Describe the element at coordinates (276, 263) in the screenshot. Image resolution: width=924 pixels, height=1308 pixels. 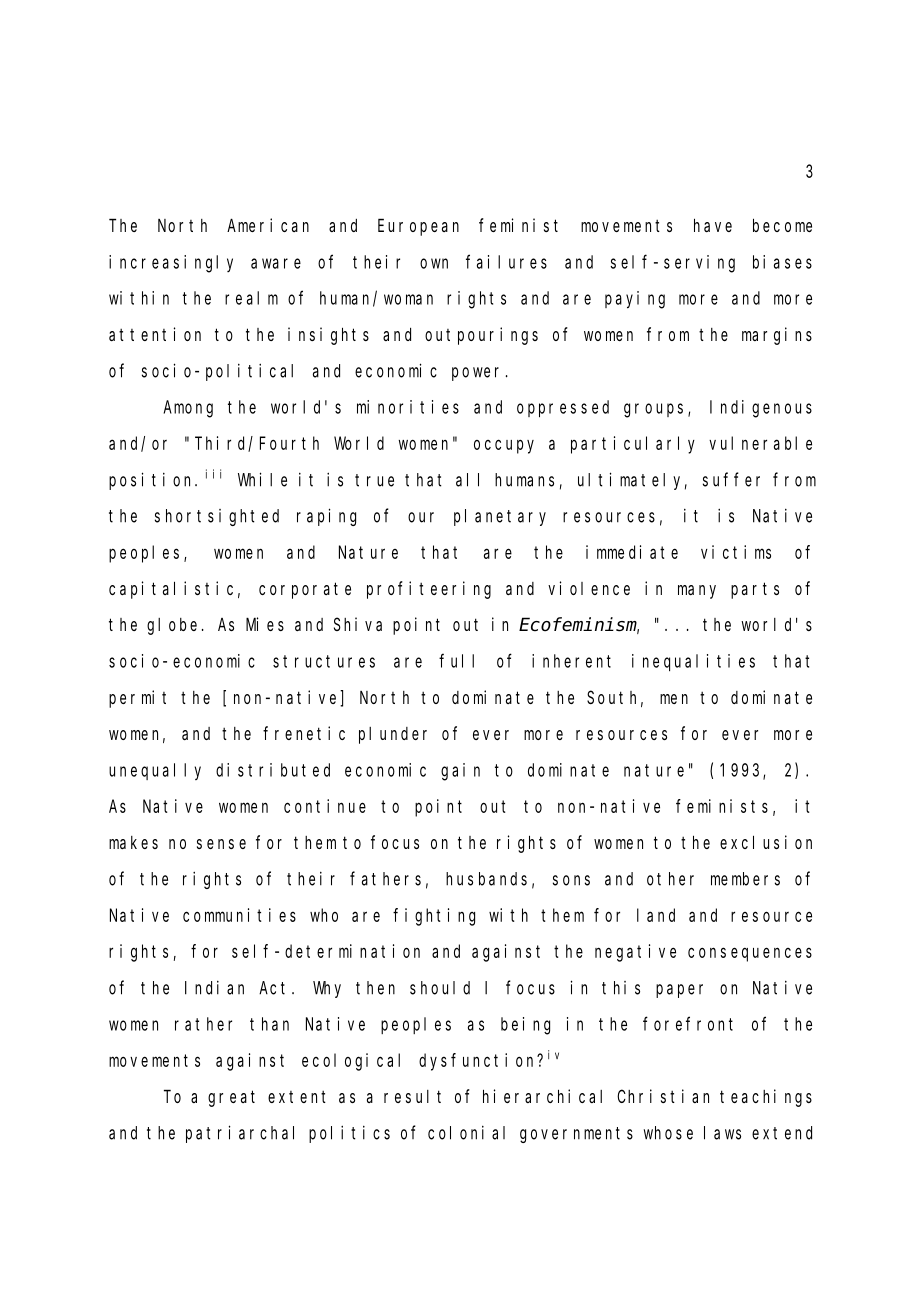
I see `aware` at that location.
